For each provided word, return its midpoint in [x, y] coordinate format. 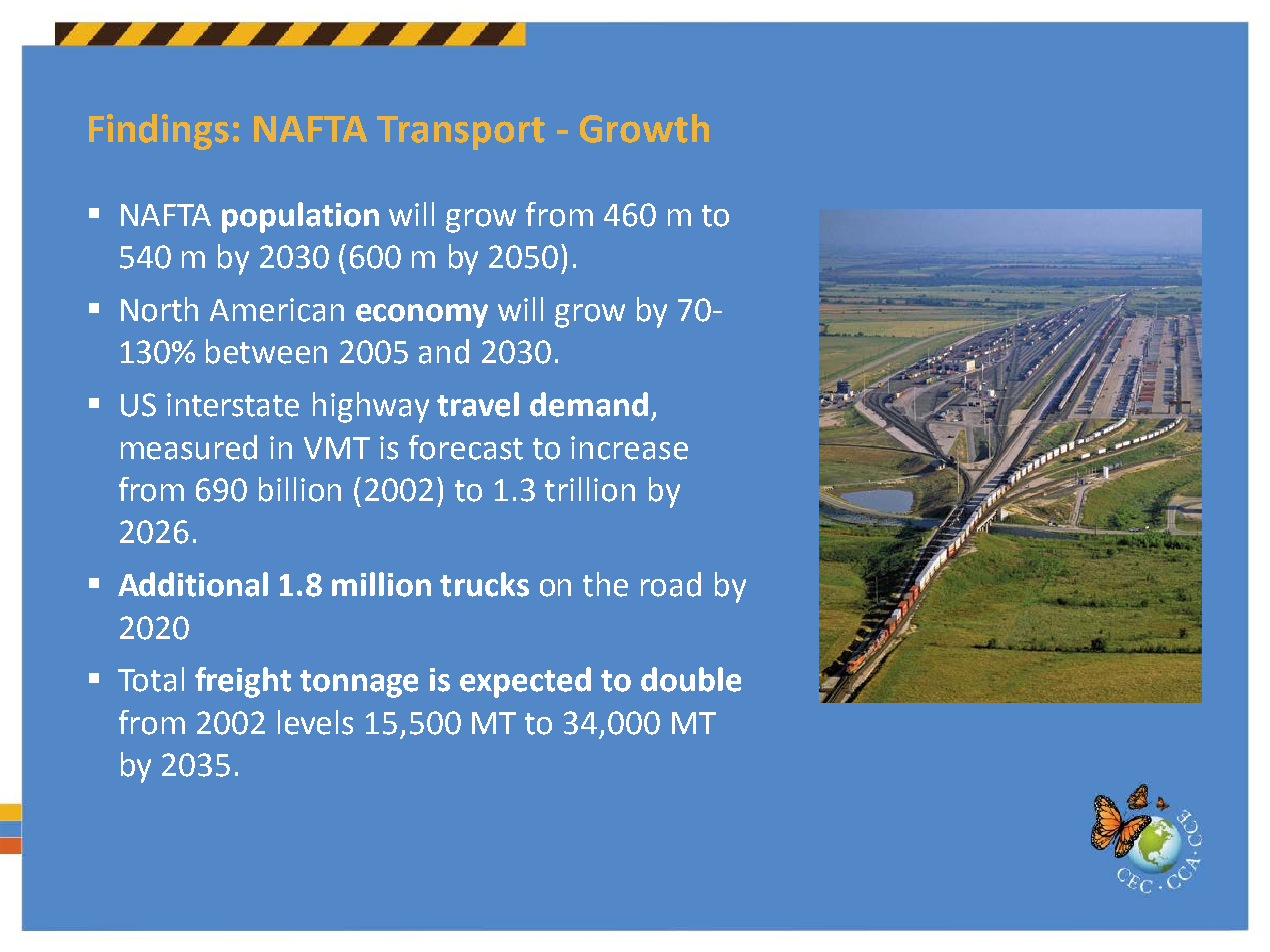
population [300, 217]
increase [629, 448]
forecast [466, 447]
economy [422, 316]
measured [189, 447]
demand [589, 404]
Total [151, 679]
